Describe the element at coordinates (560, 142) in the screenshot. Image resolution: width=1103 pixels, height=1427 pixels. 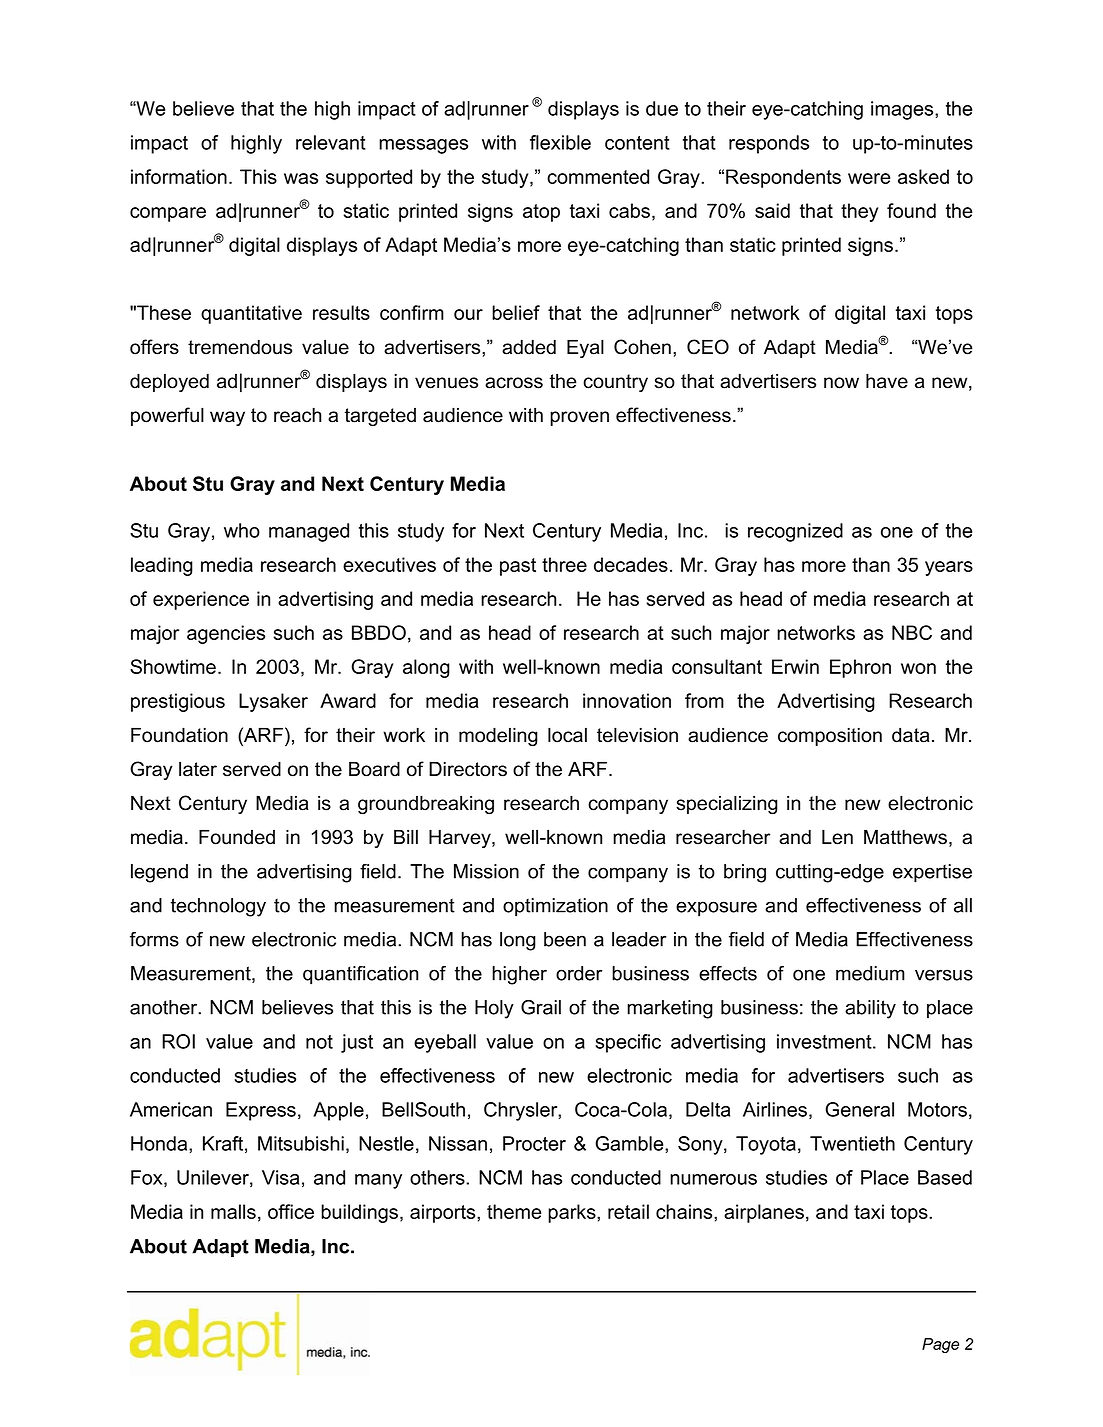
I see `flexible` at that location.
